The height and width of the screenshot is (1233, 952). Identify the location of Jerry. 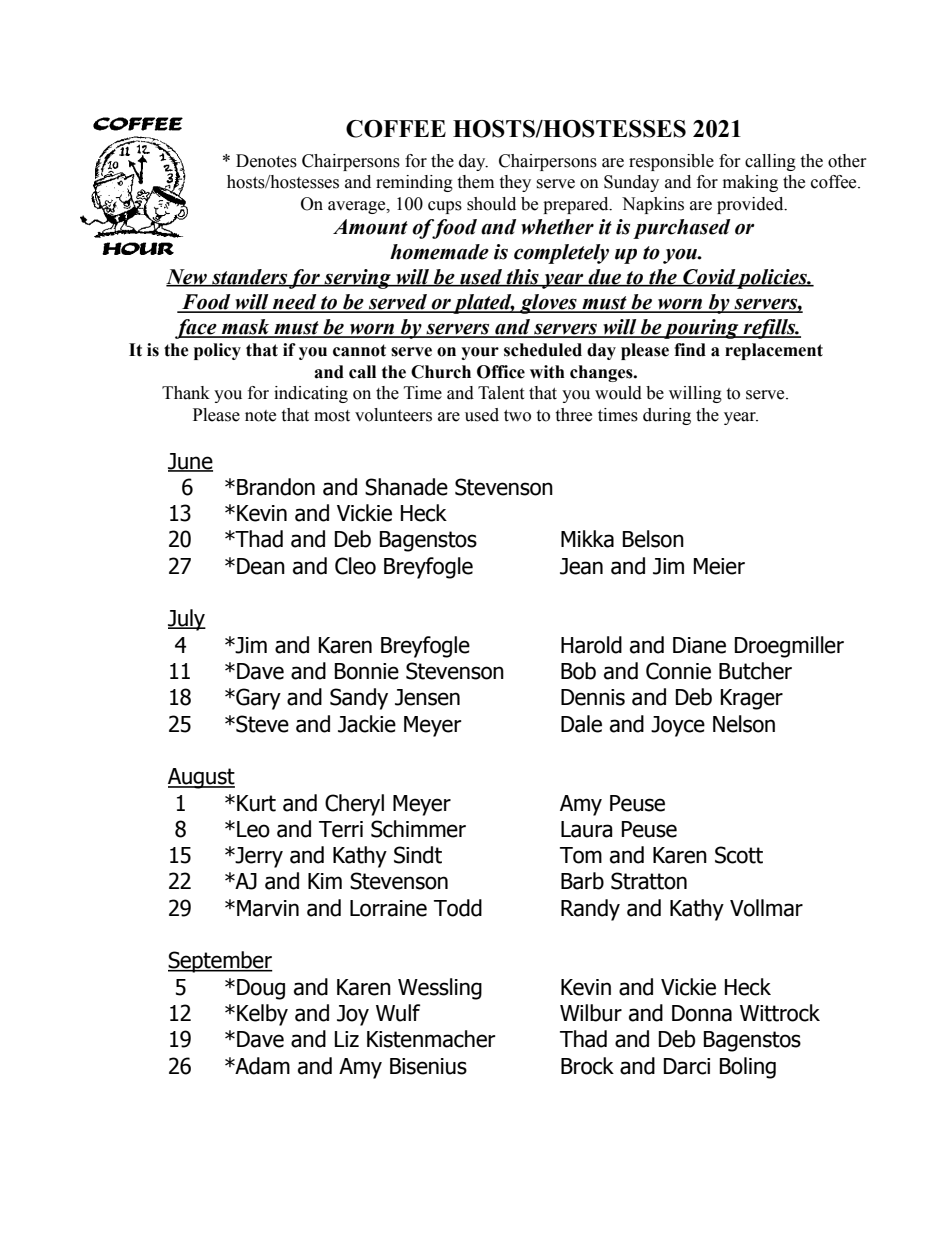
(258, 857).
